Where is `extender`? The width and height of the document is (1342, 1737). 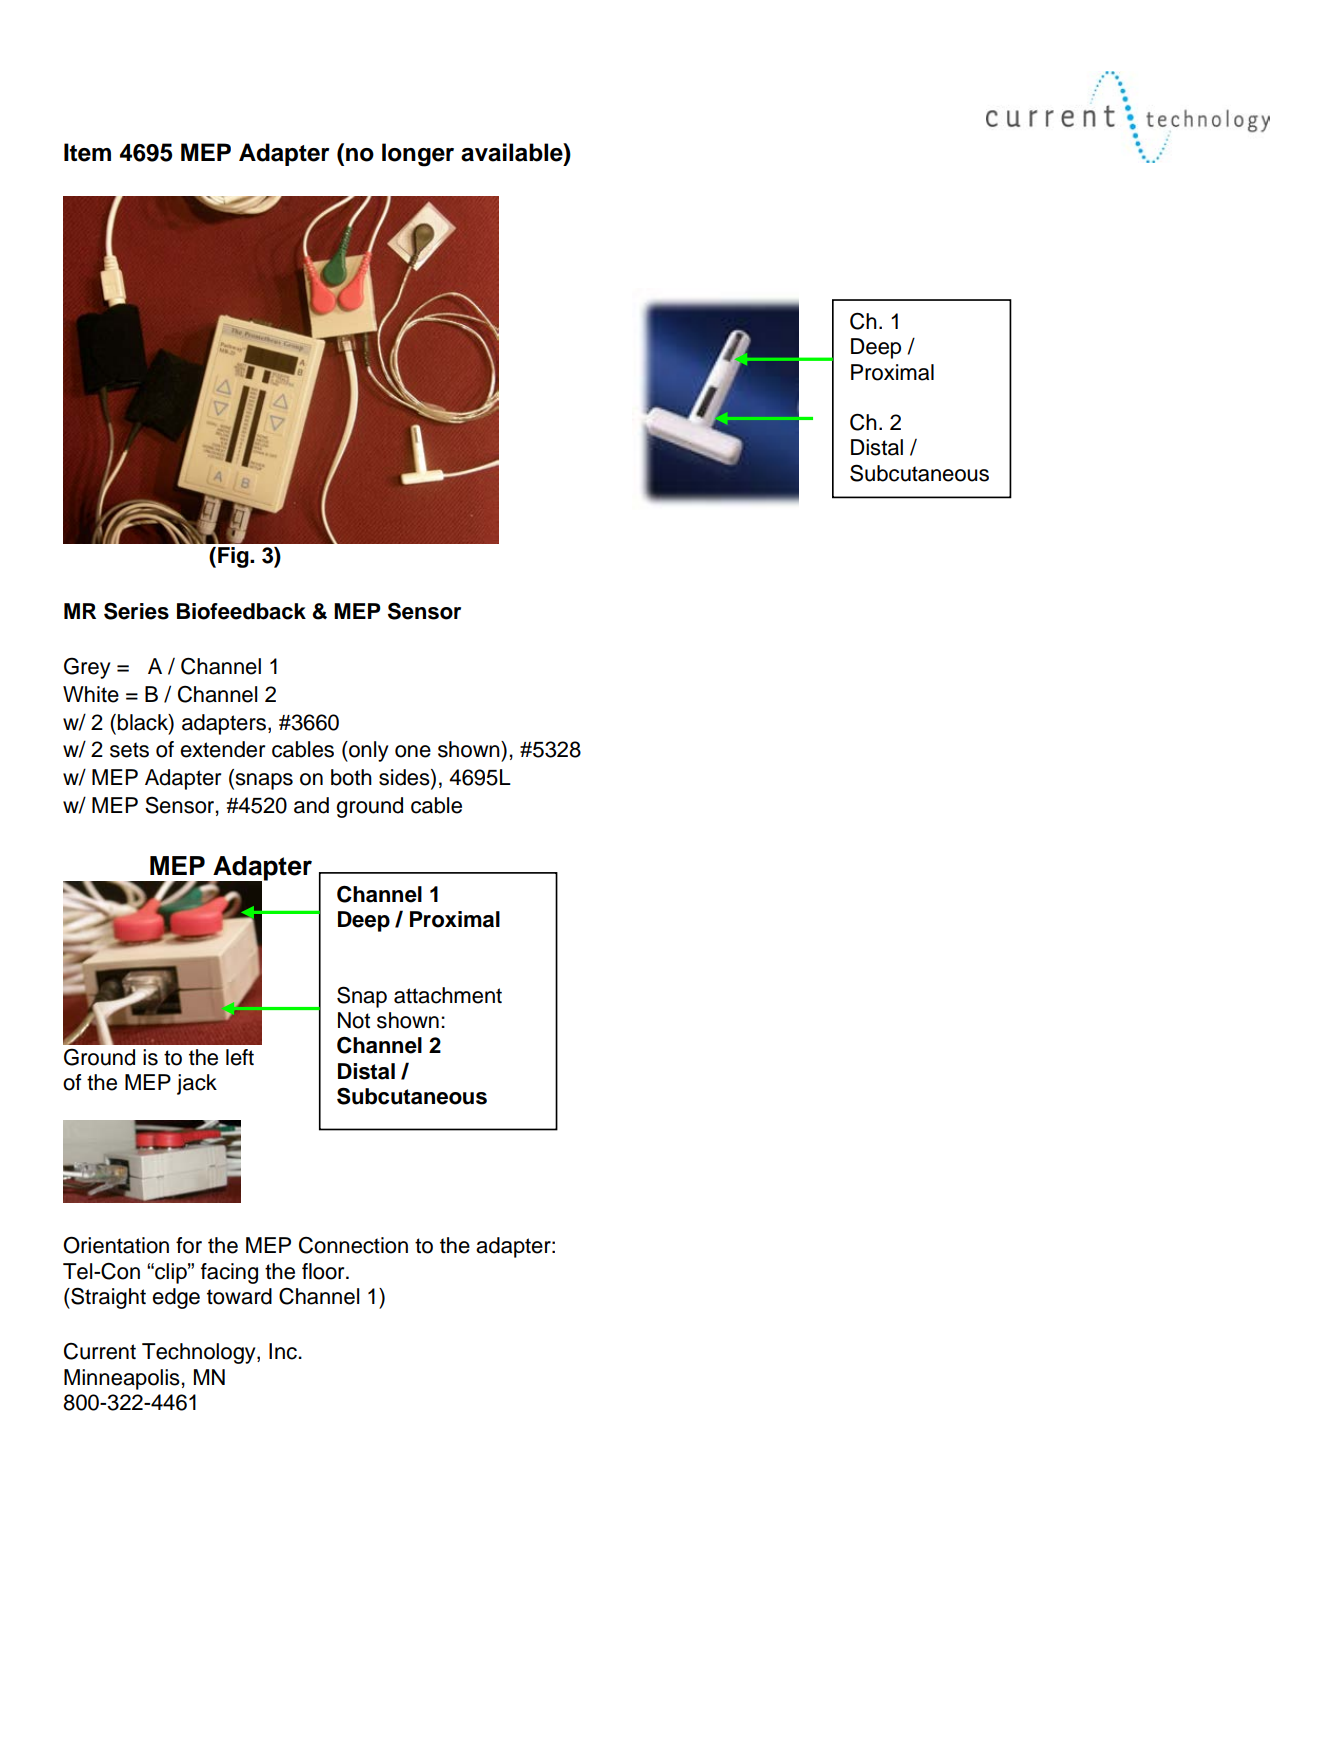 extender is located at coordinates (222, 749).
